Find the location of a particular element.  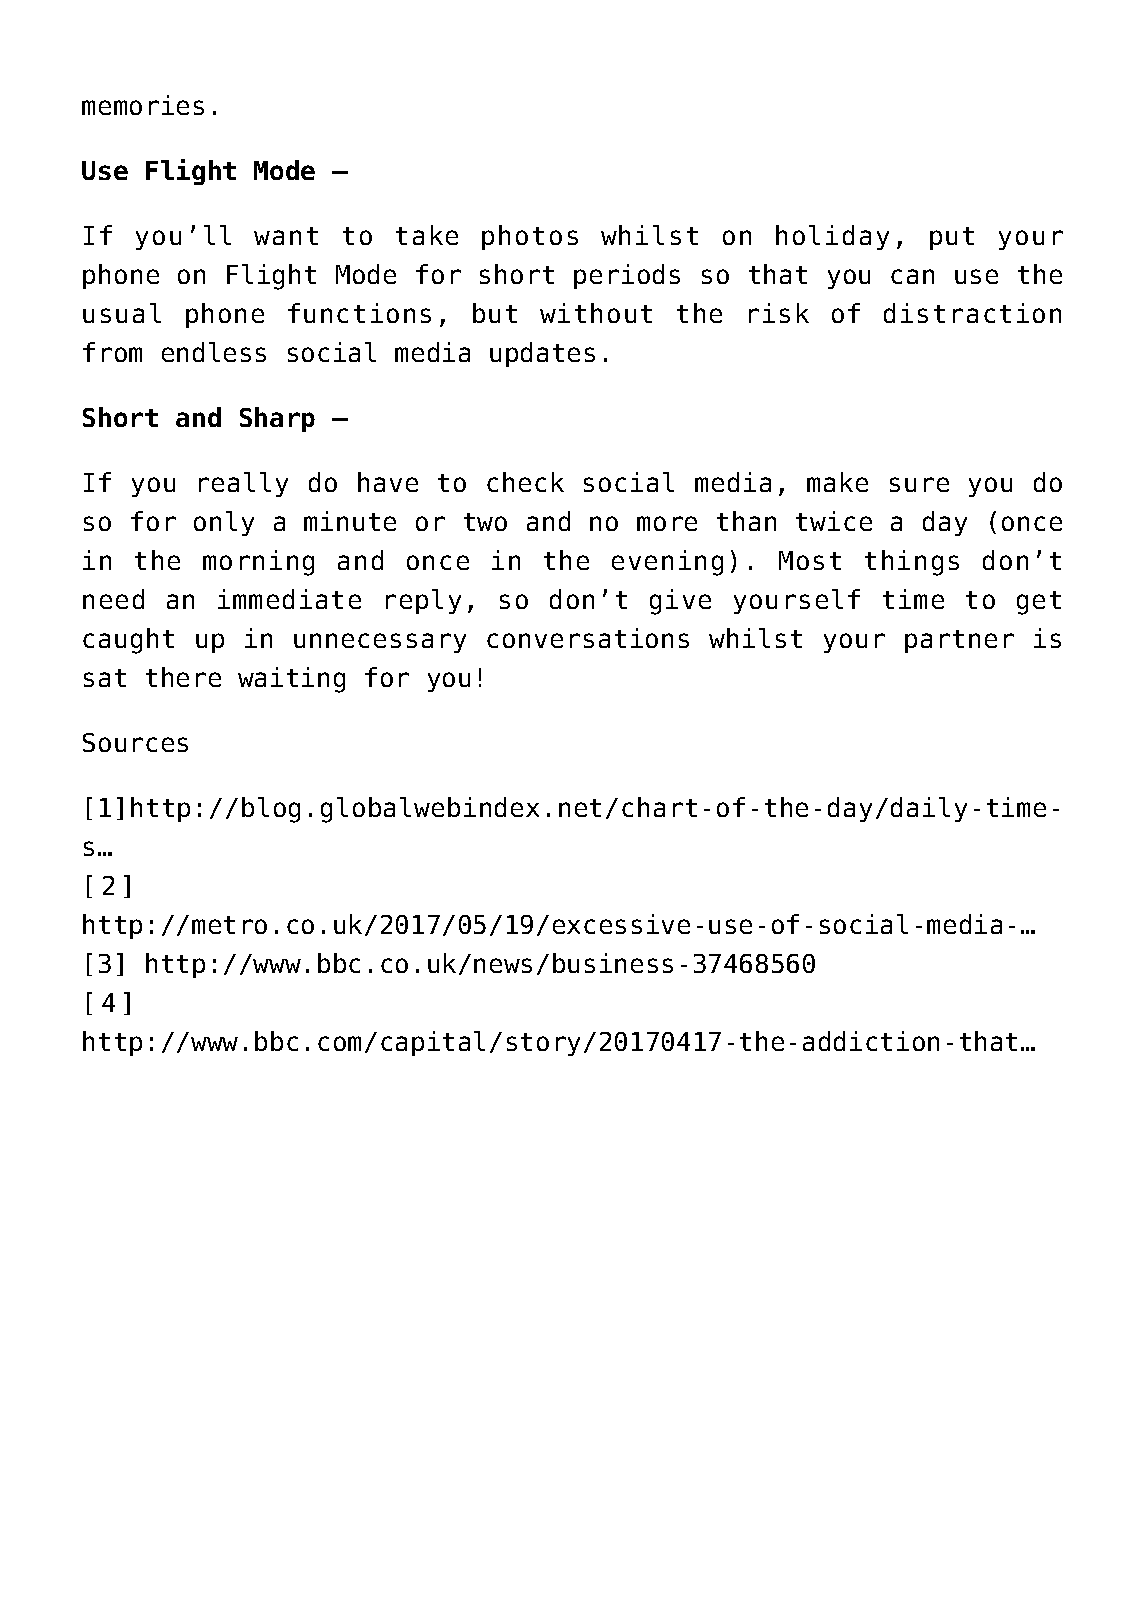

periods is located at coordinates (627, 276).
